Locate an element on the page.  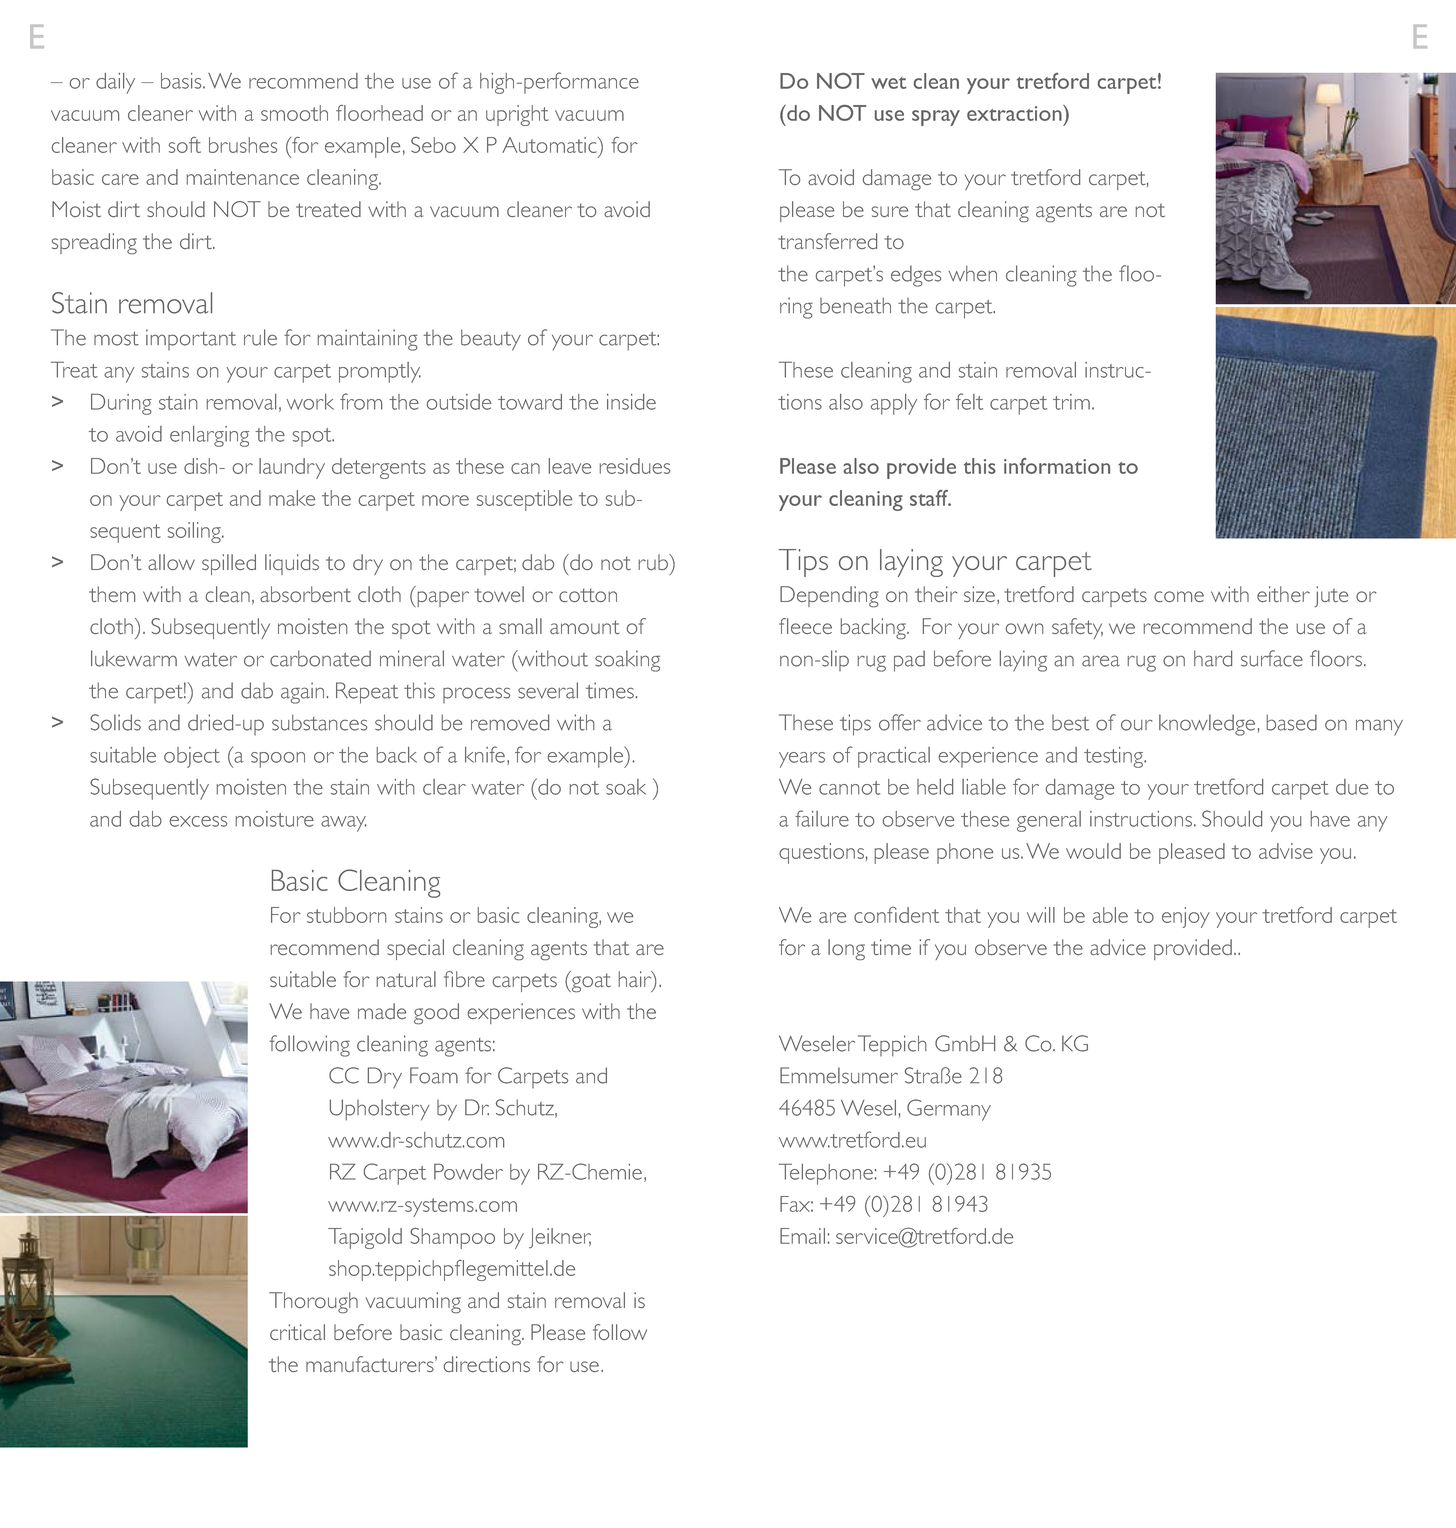
inside is located at coordinates (631, 402).
